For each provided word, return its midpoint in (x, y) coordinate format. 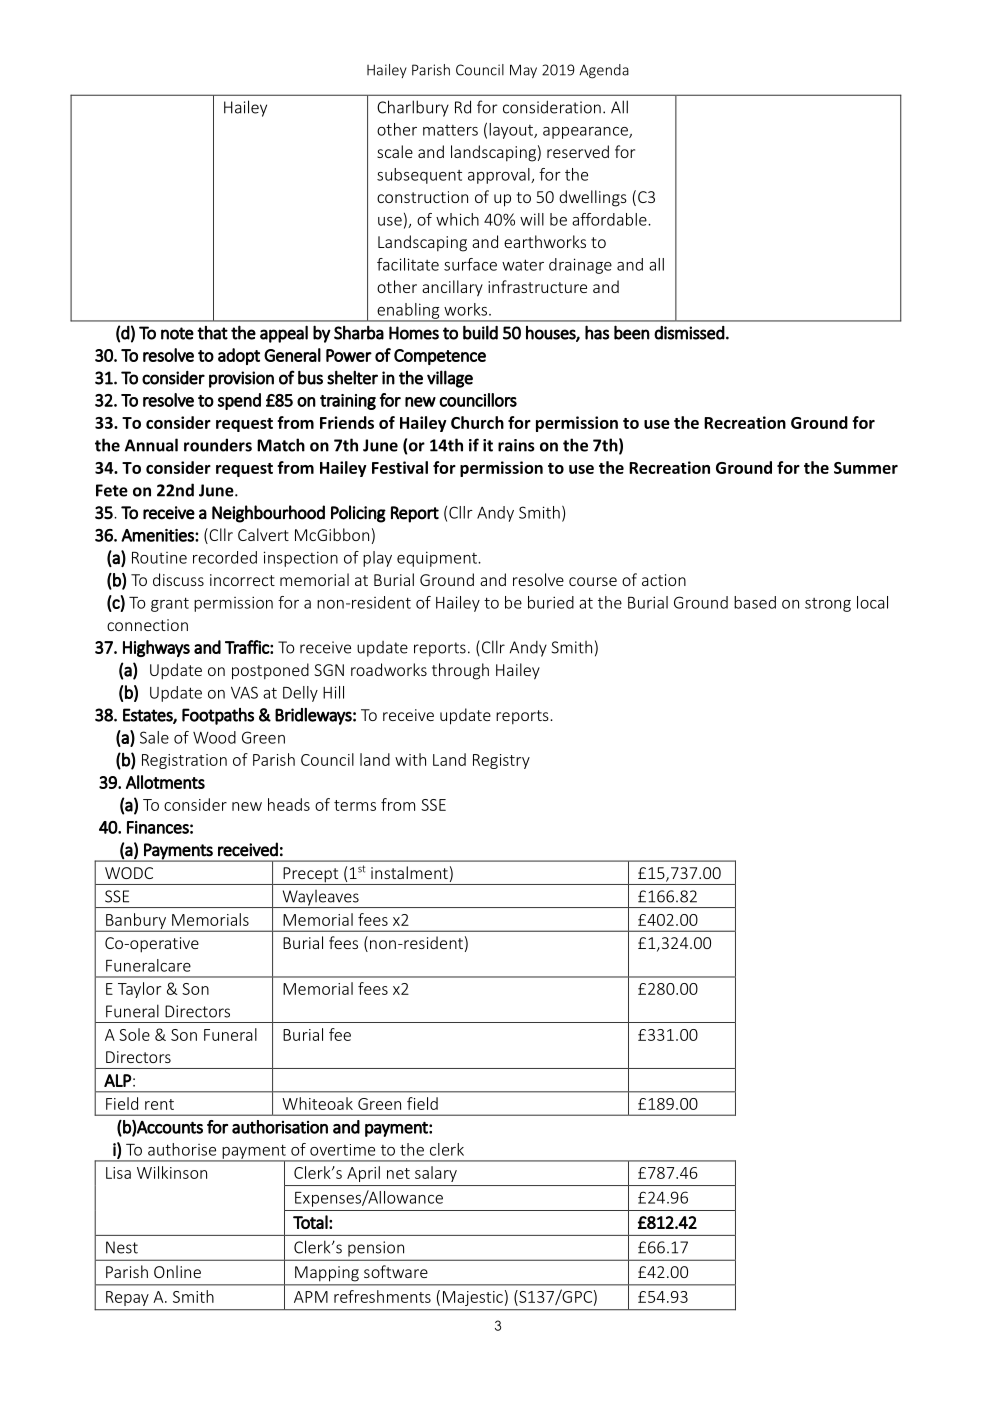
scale (395, 151)
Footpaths (218, 716)
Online (177, 1271)
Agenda (604, 71)
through (460, 671)
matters (450, 130)
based (755, 602)
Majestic (473, 1298)
